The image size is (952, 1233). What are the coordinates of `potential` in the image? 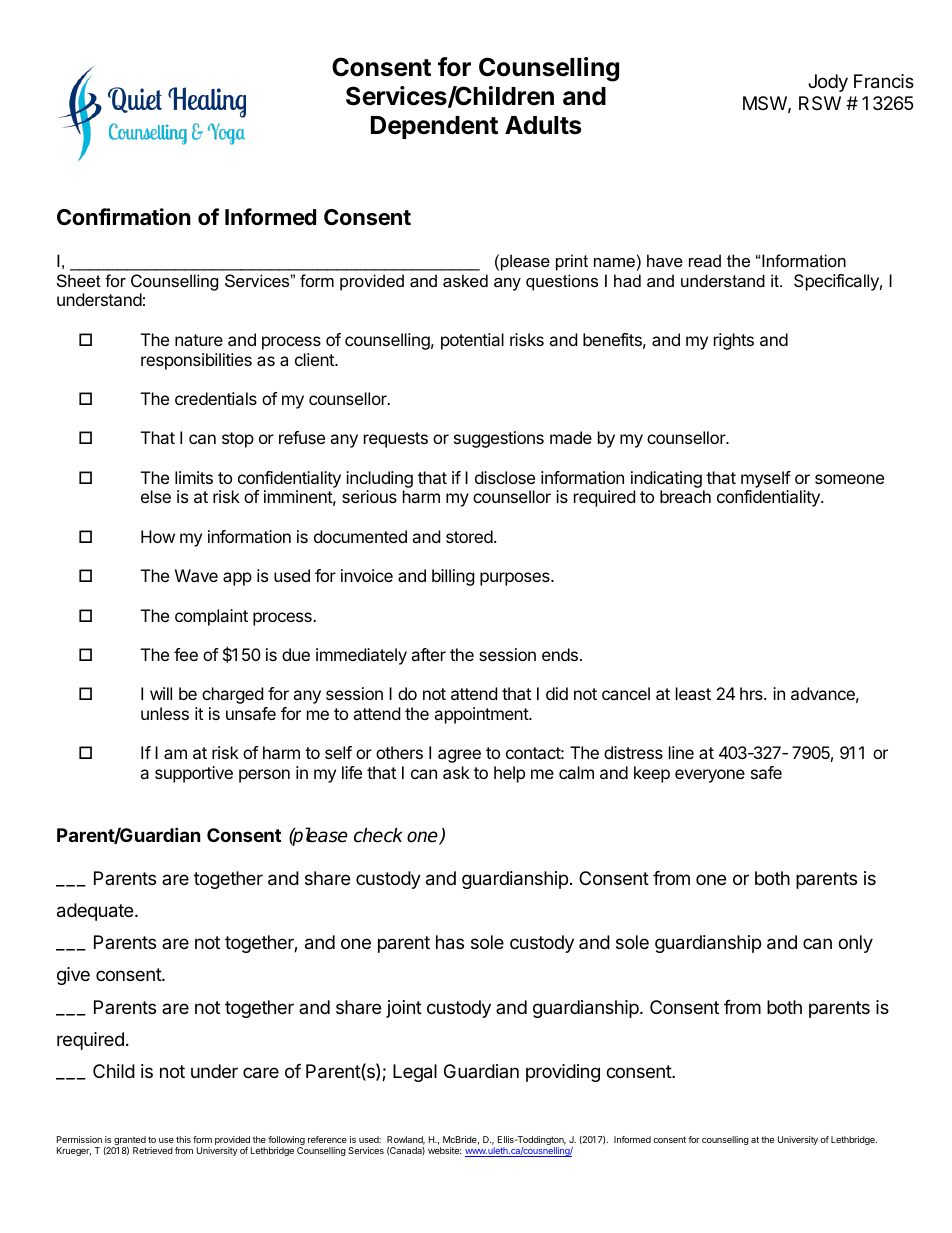 It's located at (472, 341).
